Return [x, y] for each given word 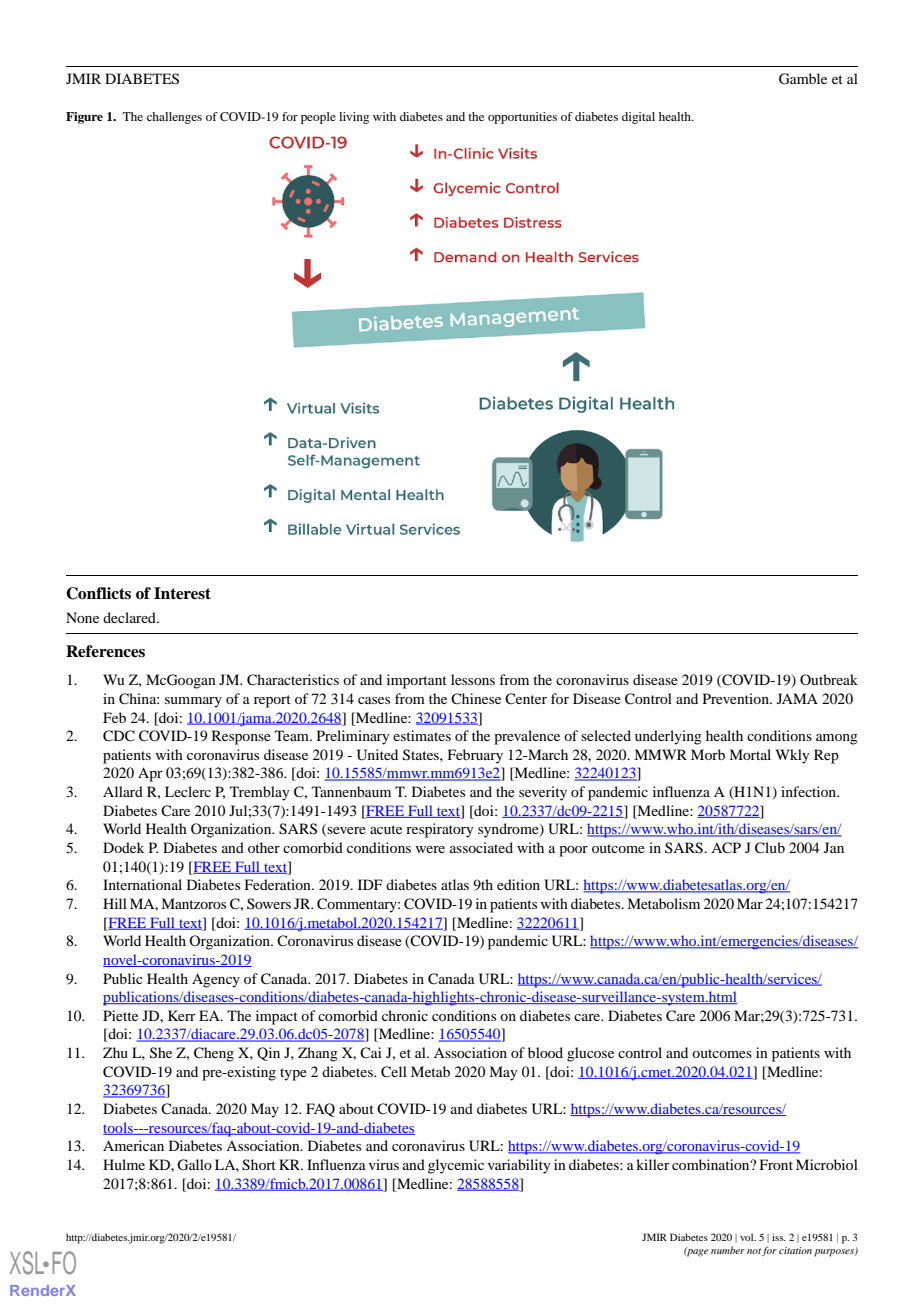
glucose [590, 1054]
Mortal [750, 754]
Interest [182, 593]
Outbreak [829, 679]
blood [545, 1052]
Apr [150, 774]
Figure [84, 118]
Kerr [182, 1015]
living [354, 118]
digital [638, 118]
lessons [473, 679]
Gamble [803, 79]
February [475, 756]
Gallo [194, 1165]
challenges [174, 118]
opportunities [522, 118]
